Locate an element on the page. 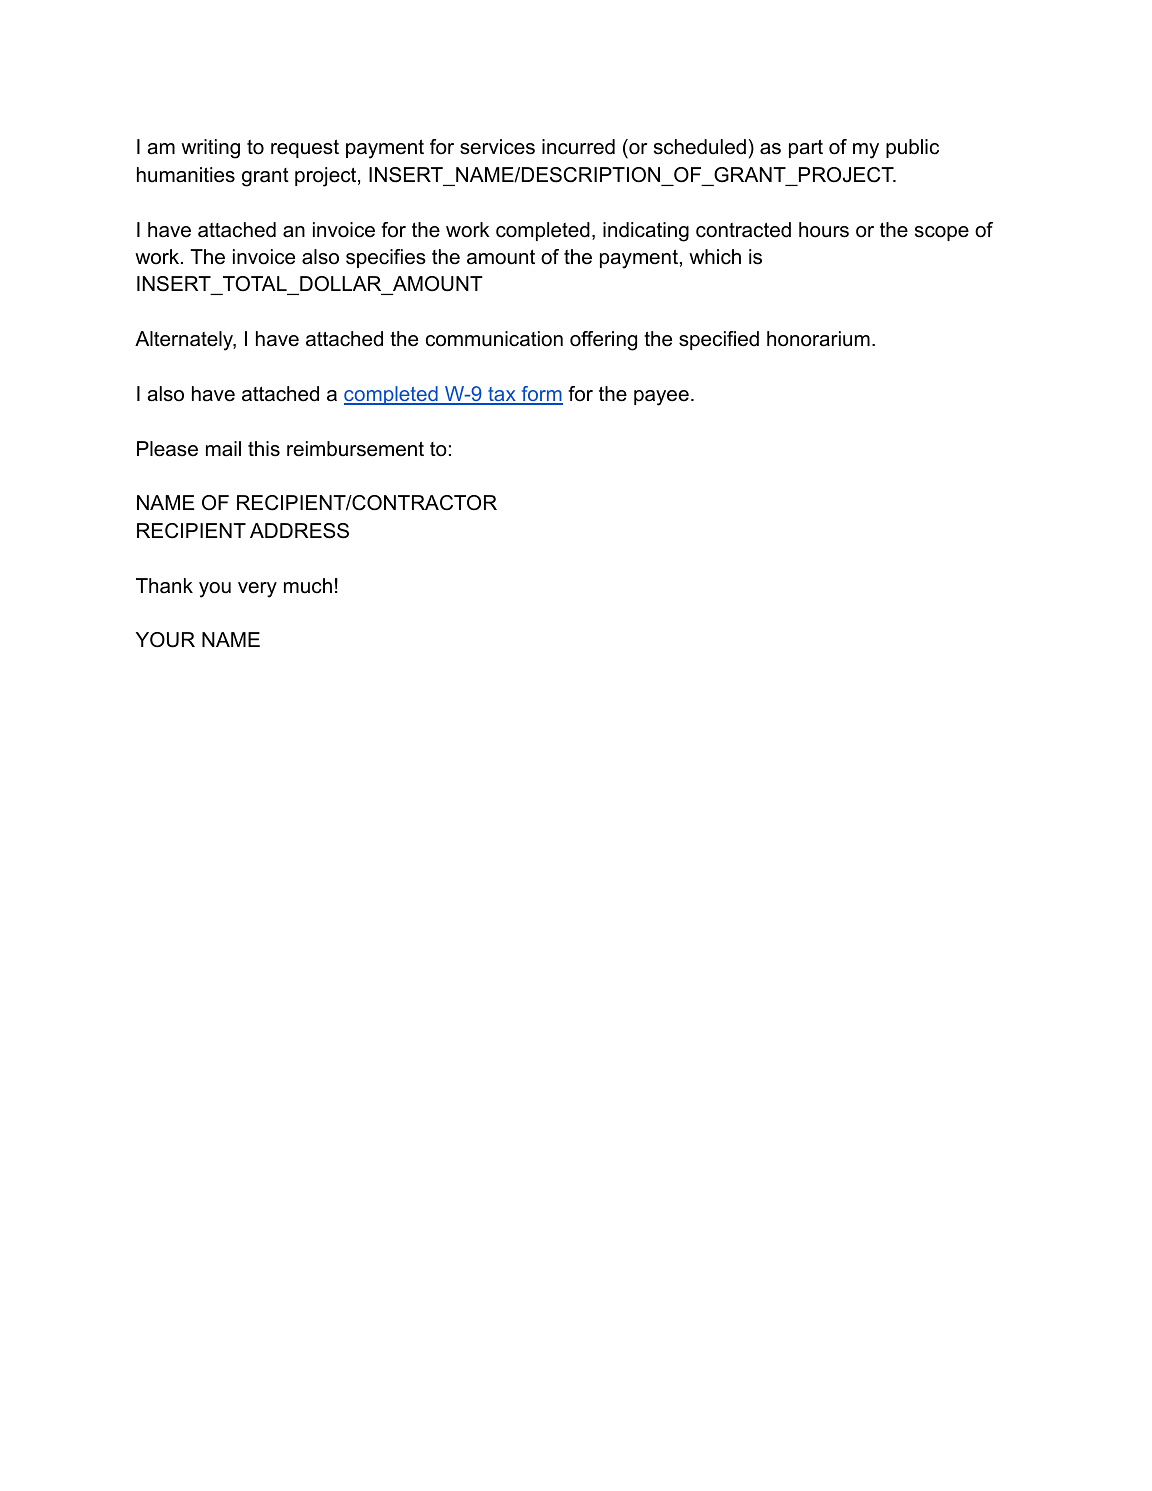  specified is located at coordinates (719, 340).
